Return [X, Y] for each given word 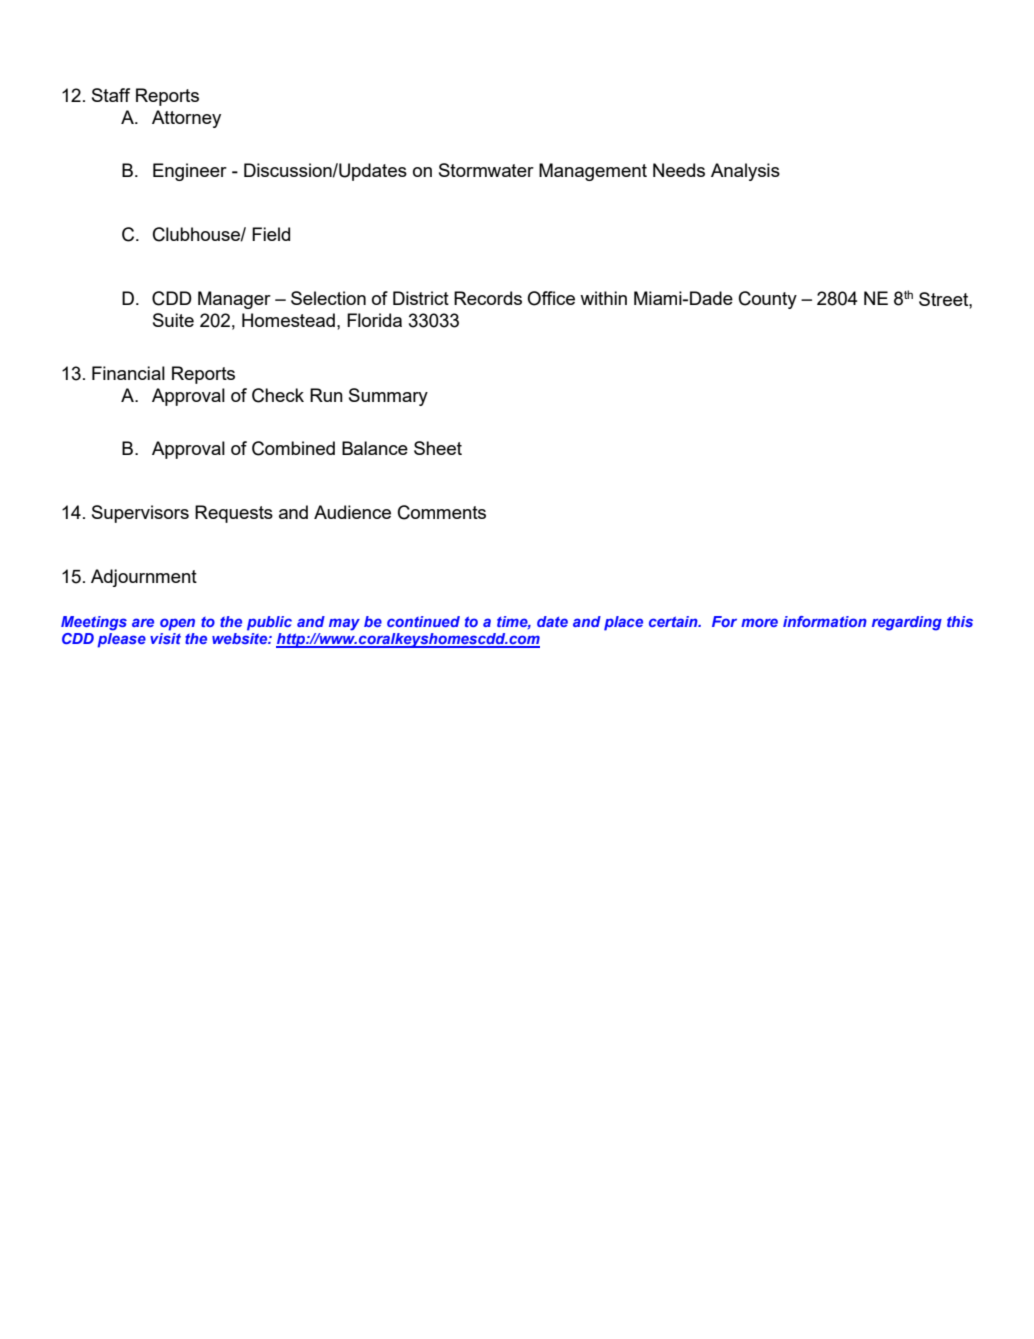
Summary [388, 397]
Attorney [186, 119]
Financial [128, 373]
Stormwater [486, 170]
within [603, 298]
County [768, 300]
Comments [442, 512]
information [825, 621]
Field [271, 234]
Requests [234, 514]
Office [551, 298]
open [177, 624]
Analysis [745, 172]
